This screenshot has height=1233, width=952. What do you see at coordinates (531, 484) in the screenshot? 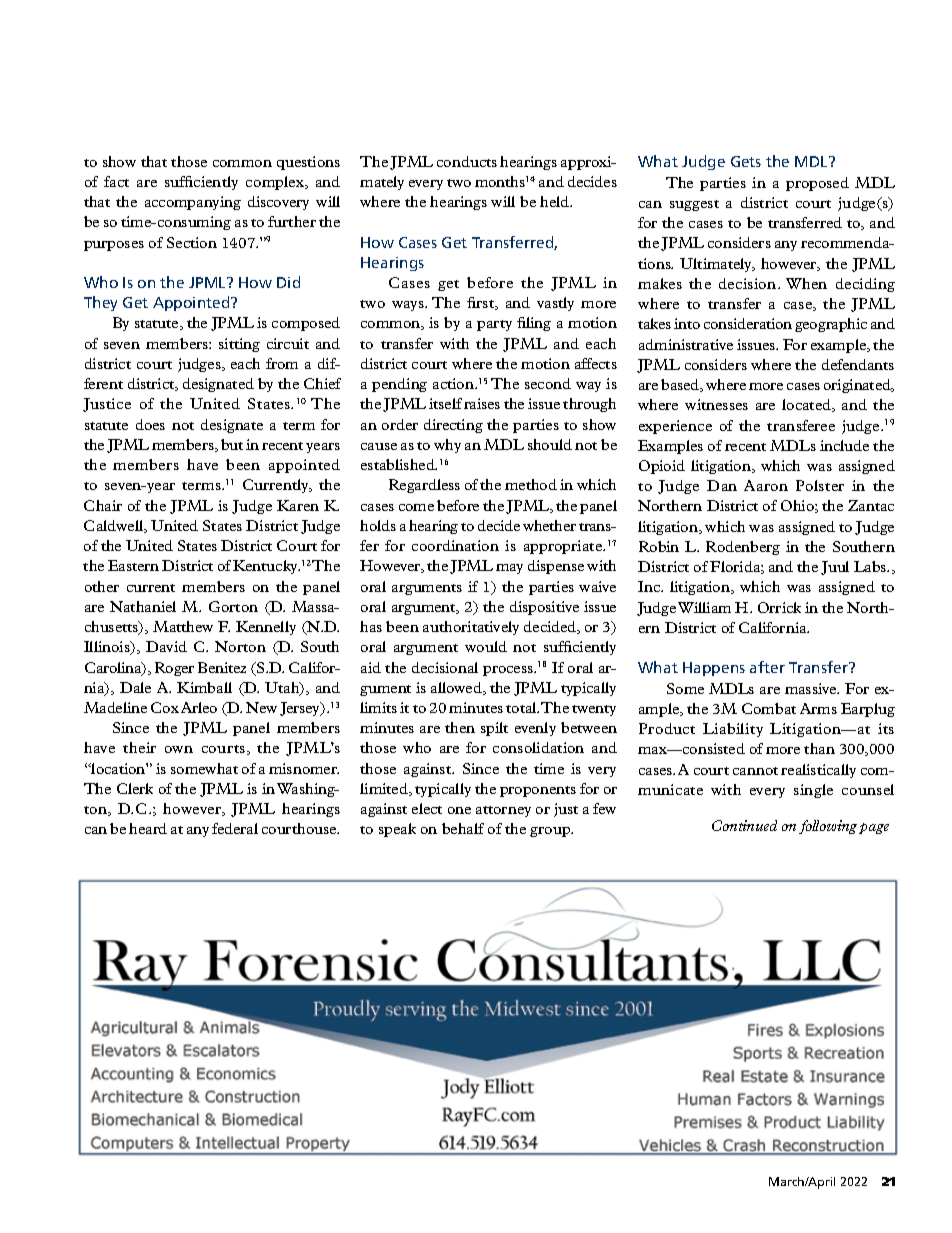
I see `method` at bounding box center [531, 484].
